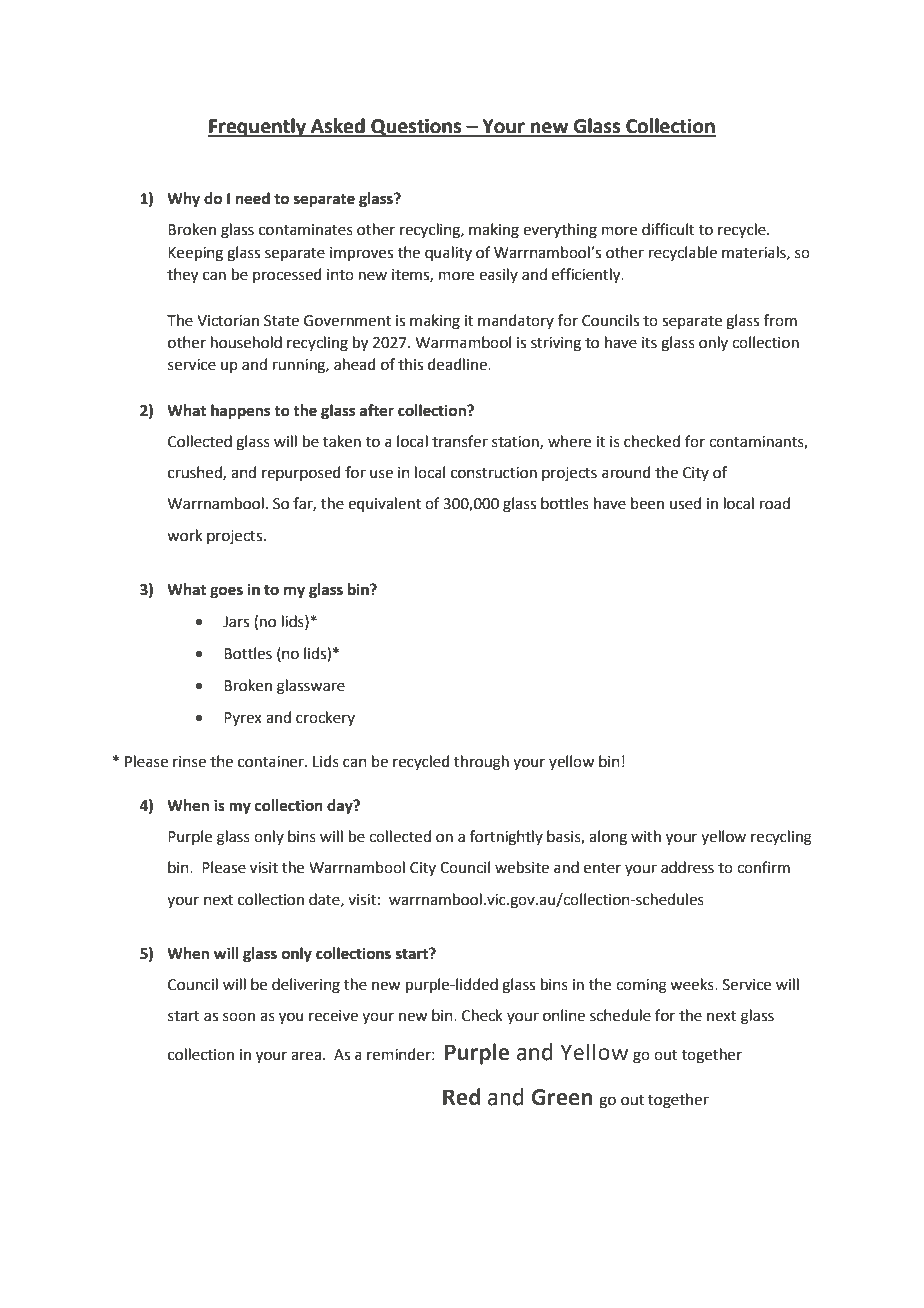  Describe the element at coordinates (693, 984) in the image. I see `weeks` at that location.
